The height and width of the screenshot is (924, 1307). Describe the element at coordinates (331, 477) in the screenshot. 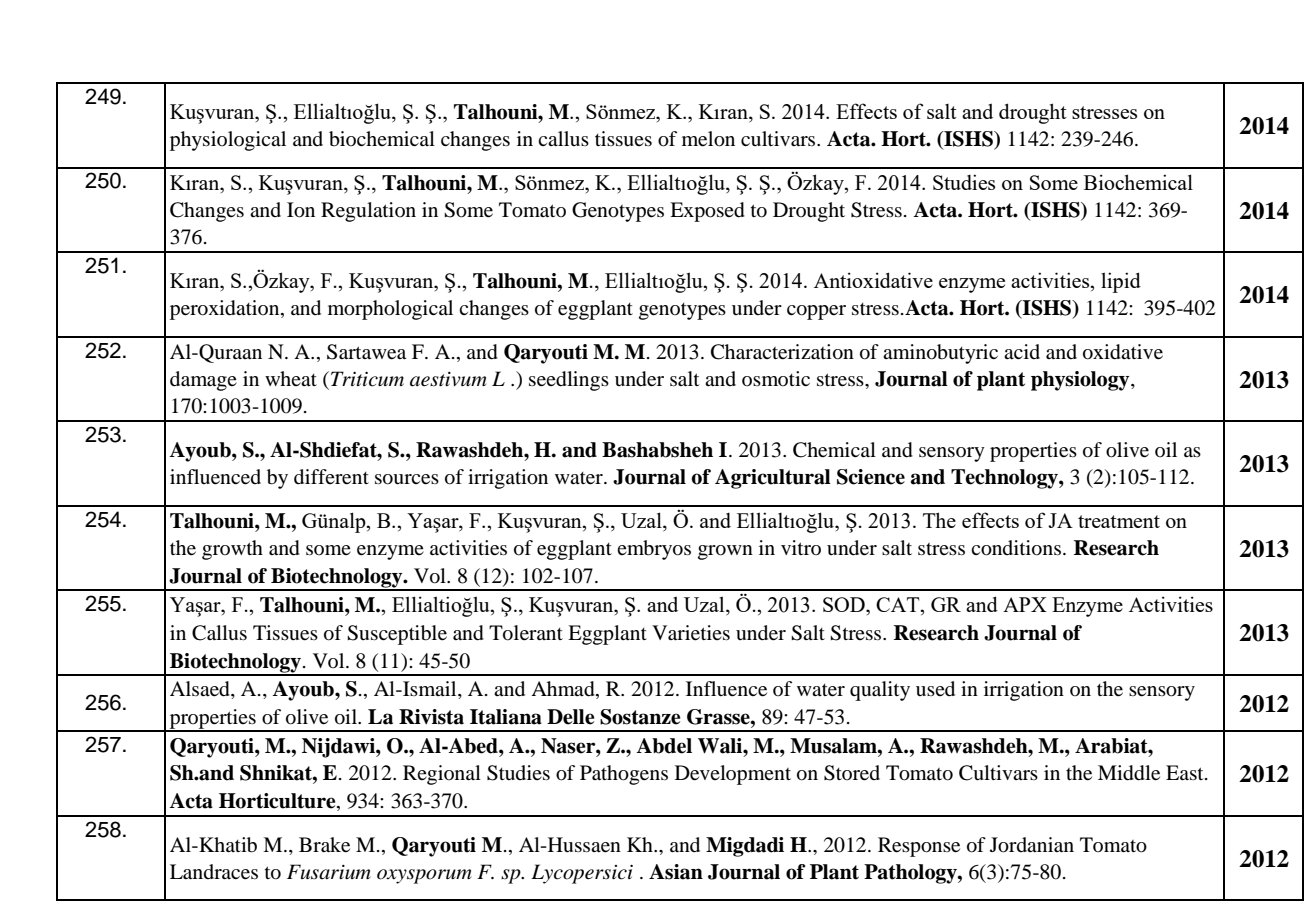

I see `different` at that location.
